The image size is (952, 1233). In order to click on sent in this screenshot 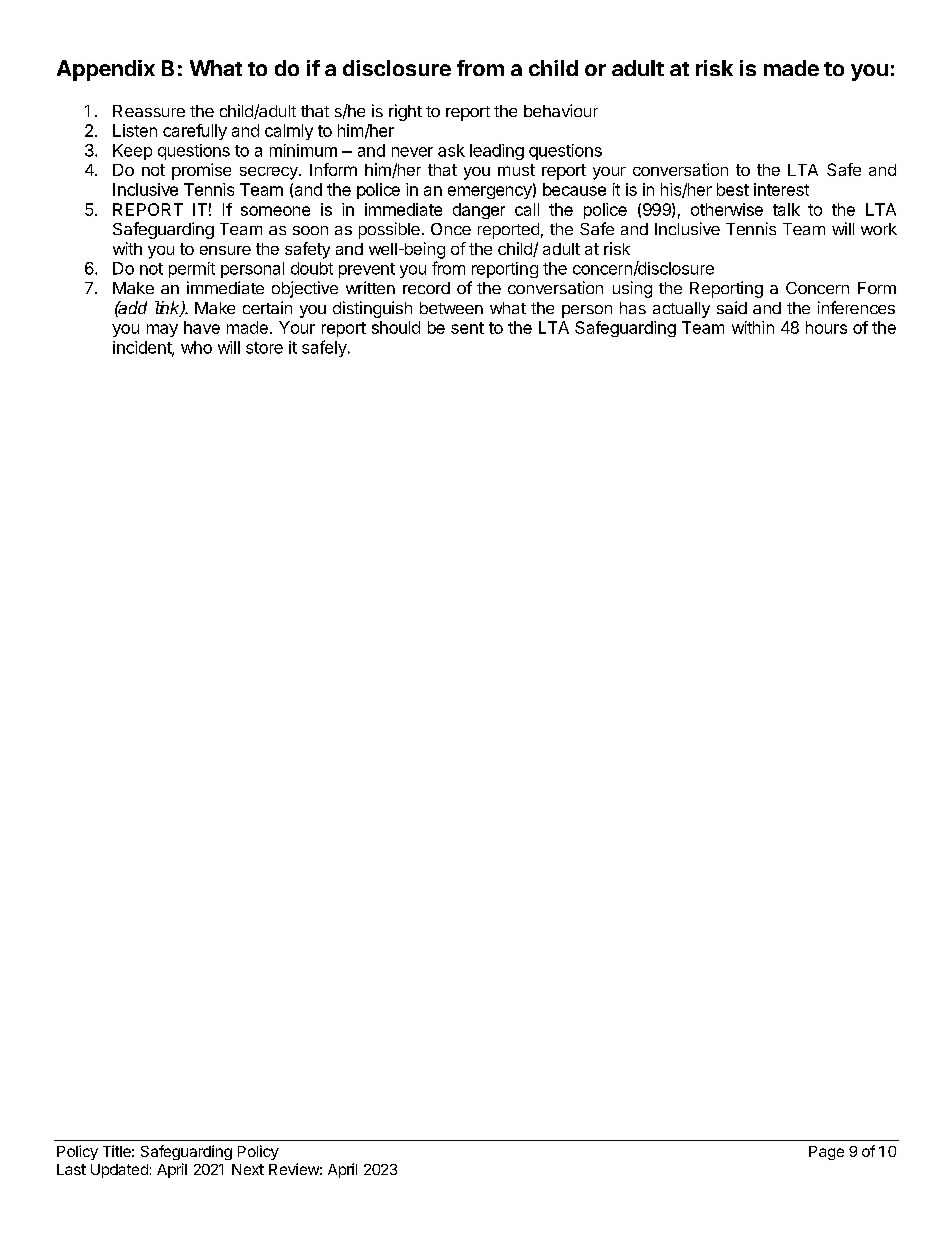, I will do `click(467, 328)`.
